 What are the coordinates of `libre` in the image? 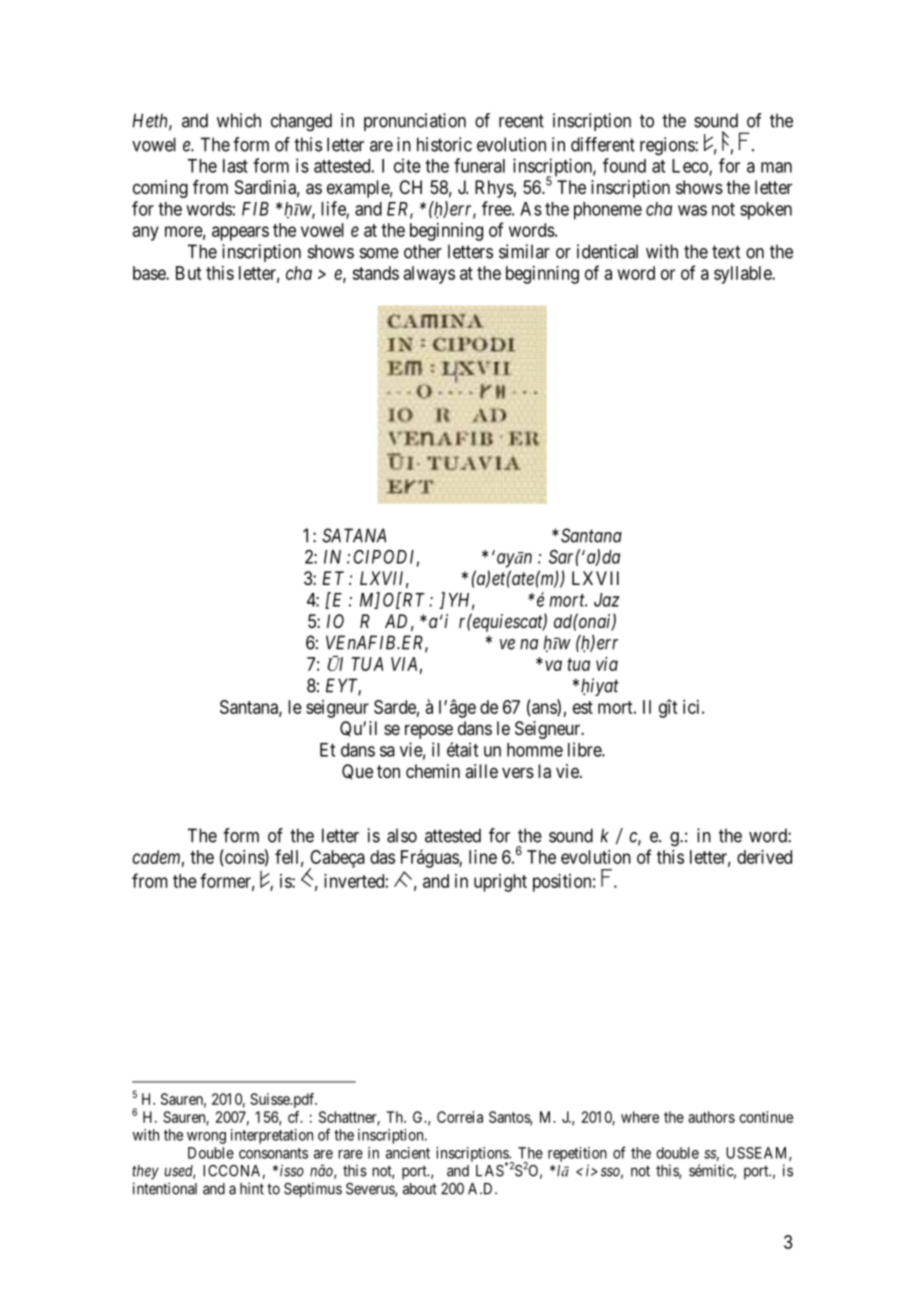 It's located at (585, 749).
